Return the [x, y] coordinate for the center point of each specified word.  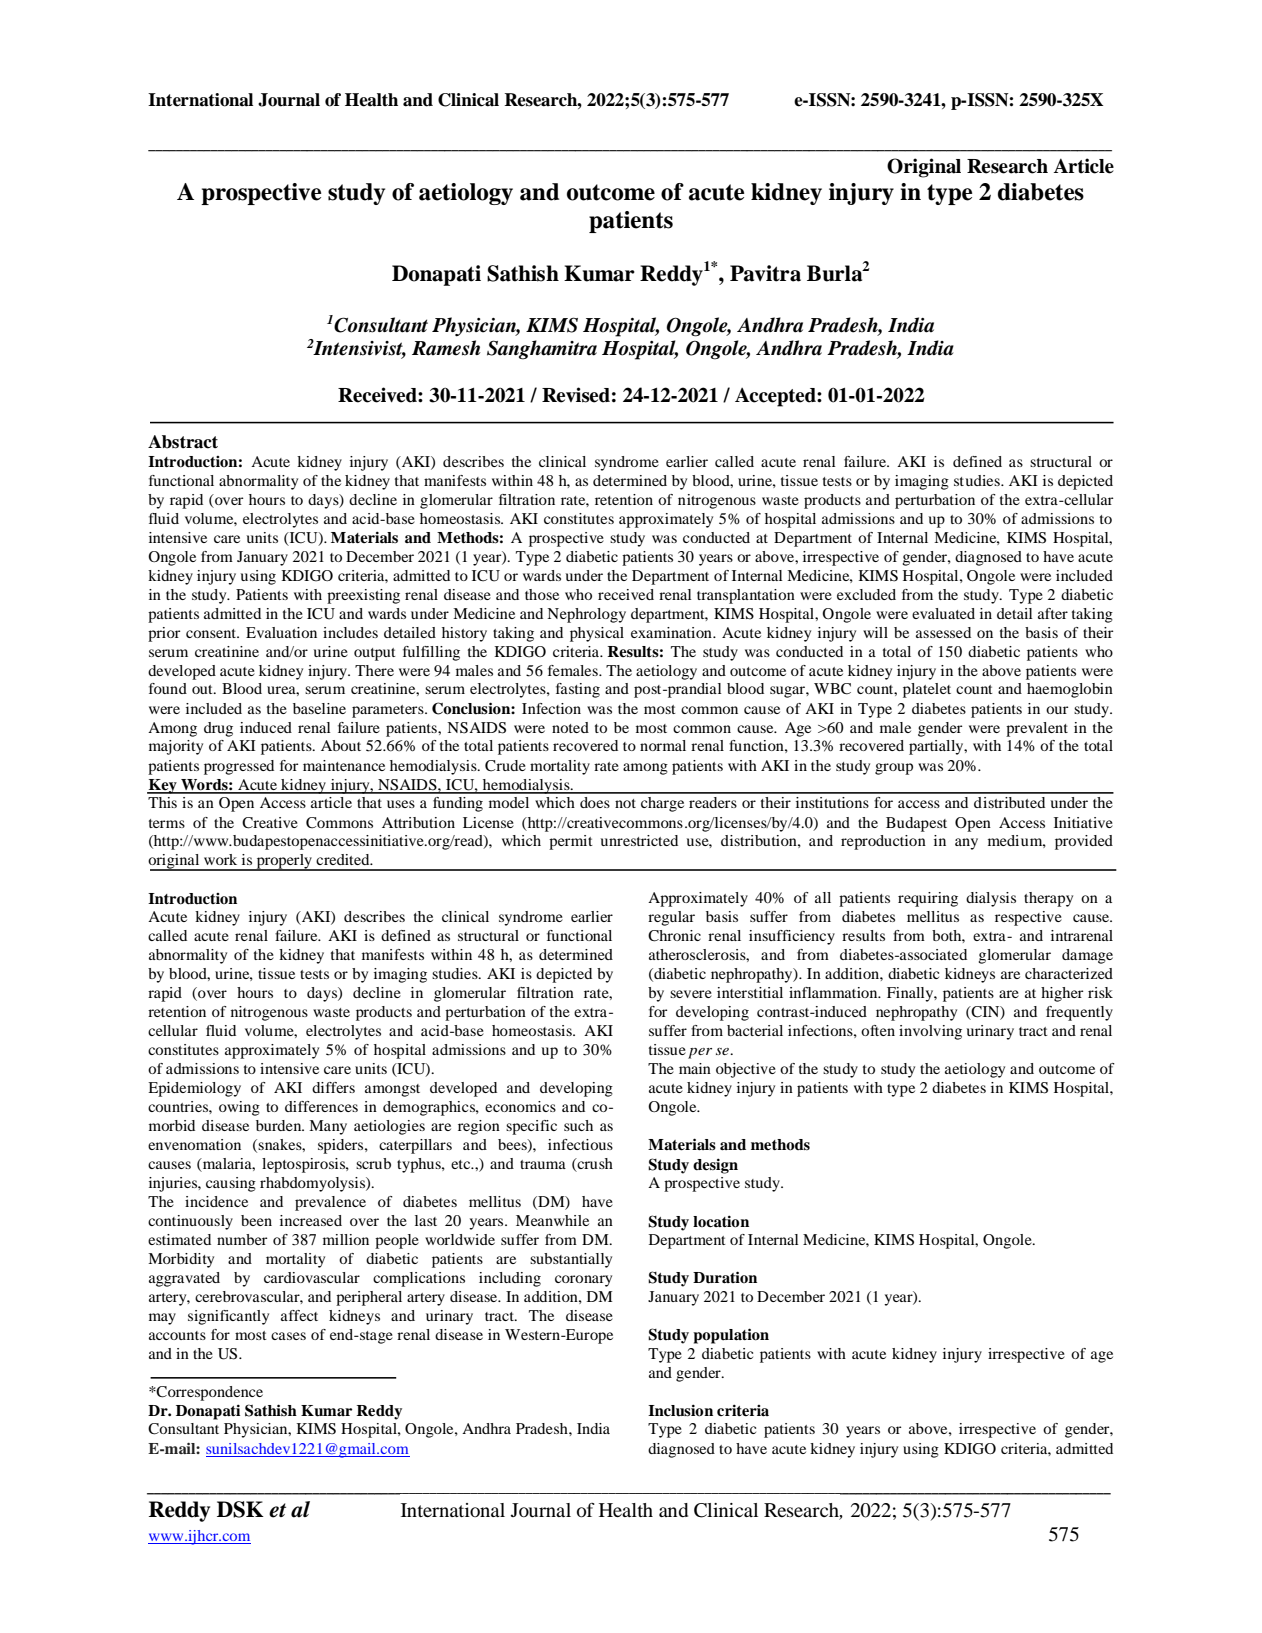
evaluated [943, 613]
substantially [571, 1260]
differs [333, 1087]
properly [284, 862]
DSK [240, 1509]
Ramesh [446, 348]
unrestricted [639, 840]
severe [691, 994]
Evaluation [281, 632]
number [242, 1239]
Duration [725, 1277]
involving [930, 1032]
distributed [1009, 802]
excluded [866, 594]
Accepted [776, 397]
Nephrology [586, 615]
